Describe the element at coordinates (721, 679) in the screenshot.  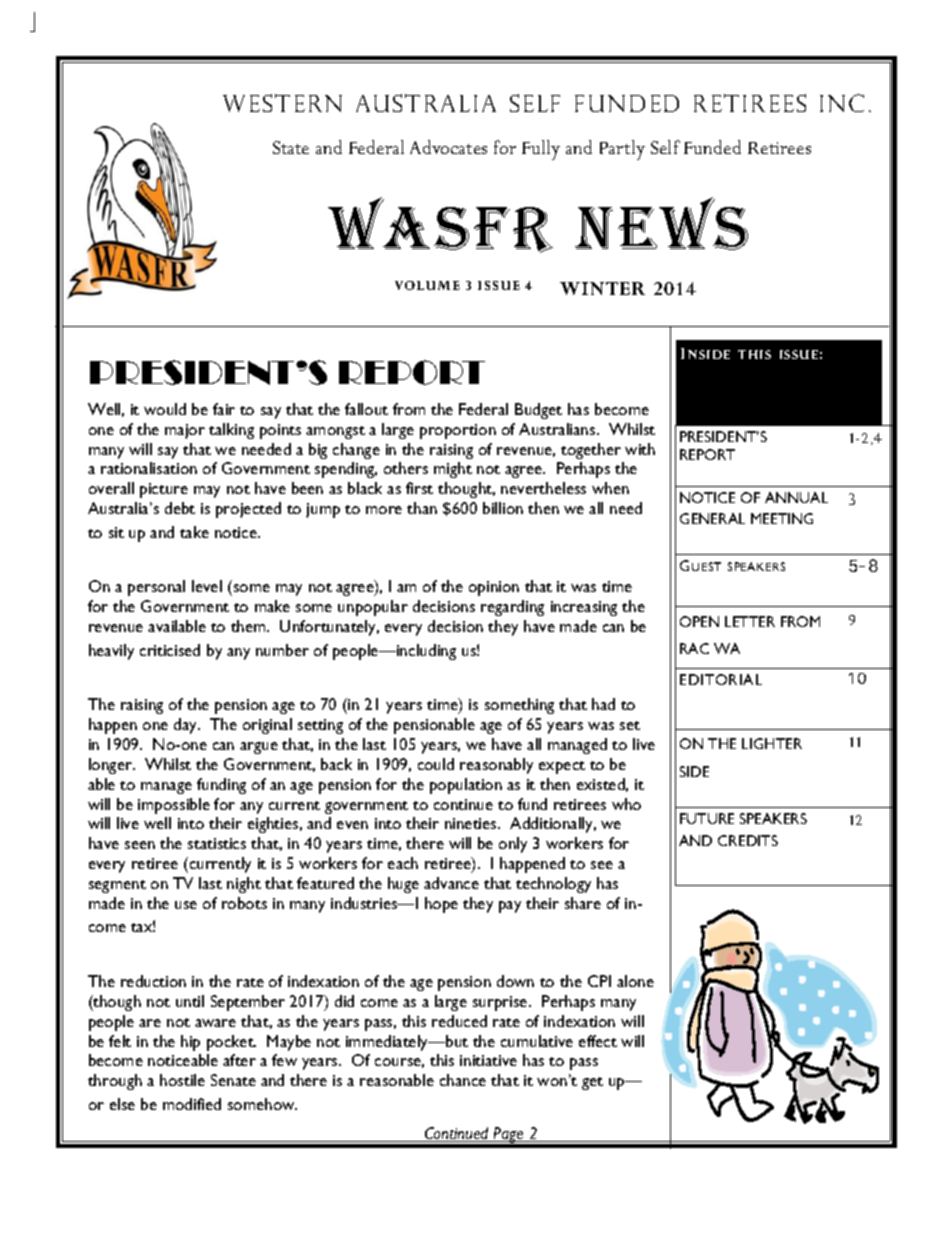
I see `EDITORIAL` at that location.
